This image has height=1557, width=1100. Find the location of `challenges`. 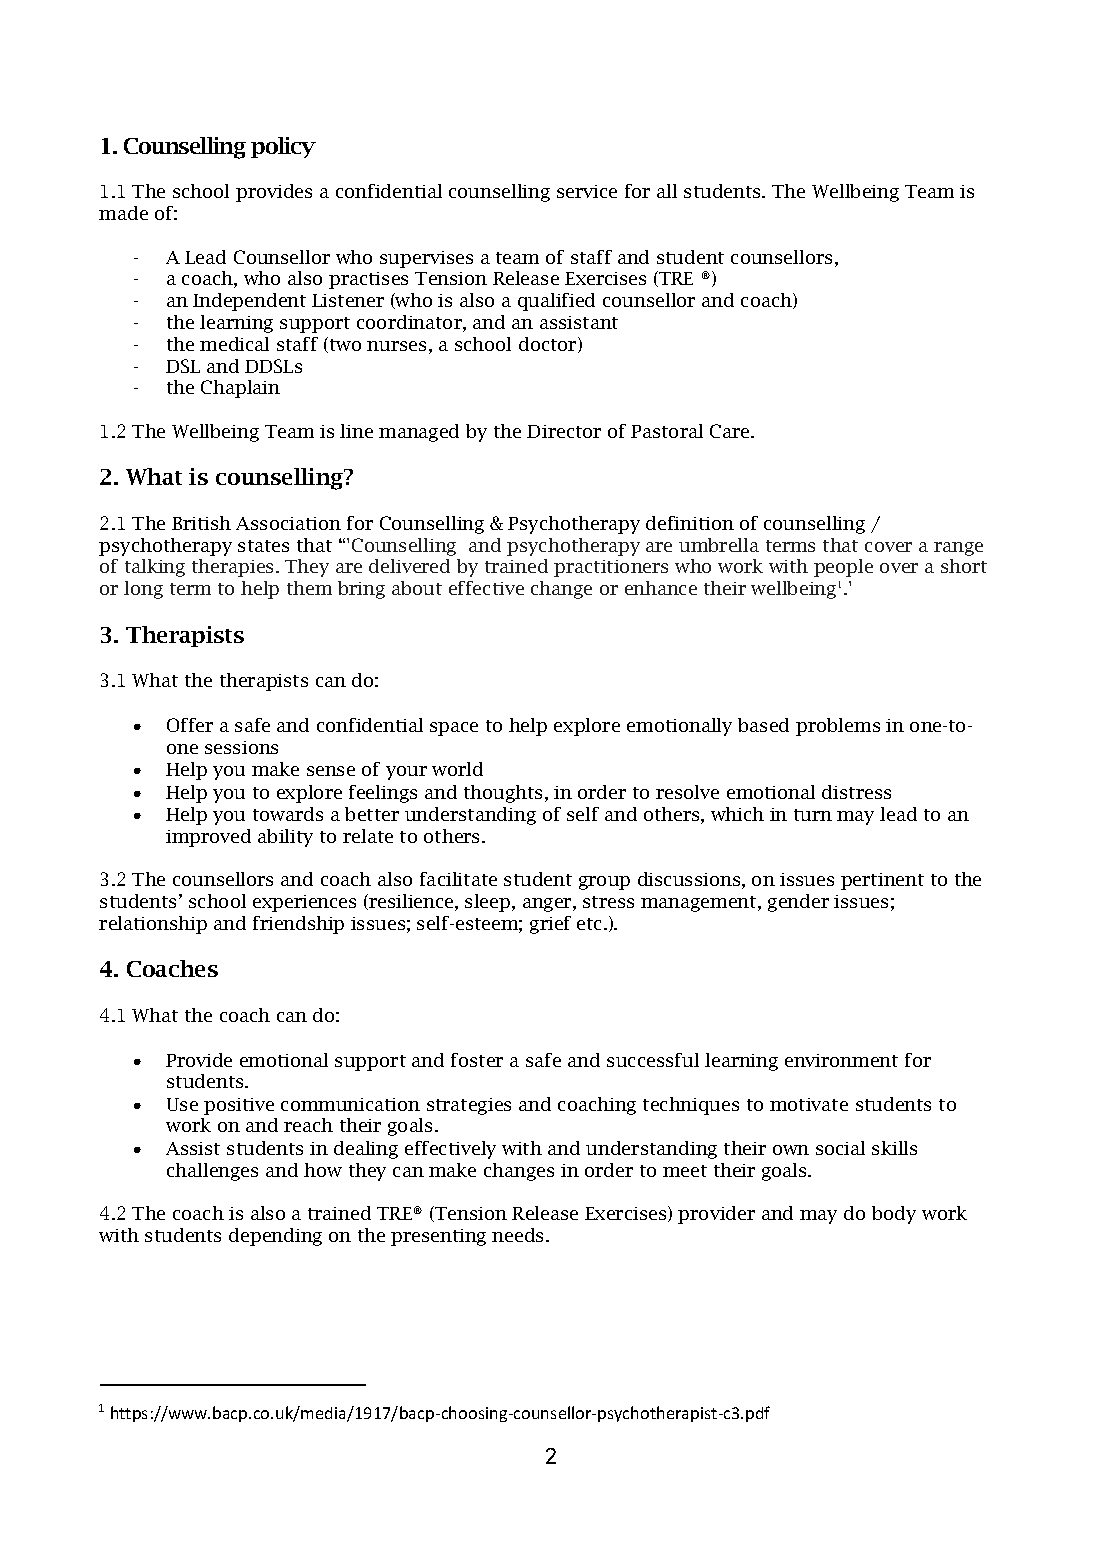

challenges is located at coordinates (212, 1172).
